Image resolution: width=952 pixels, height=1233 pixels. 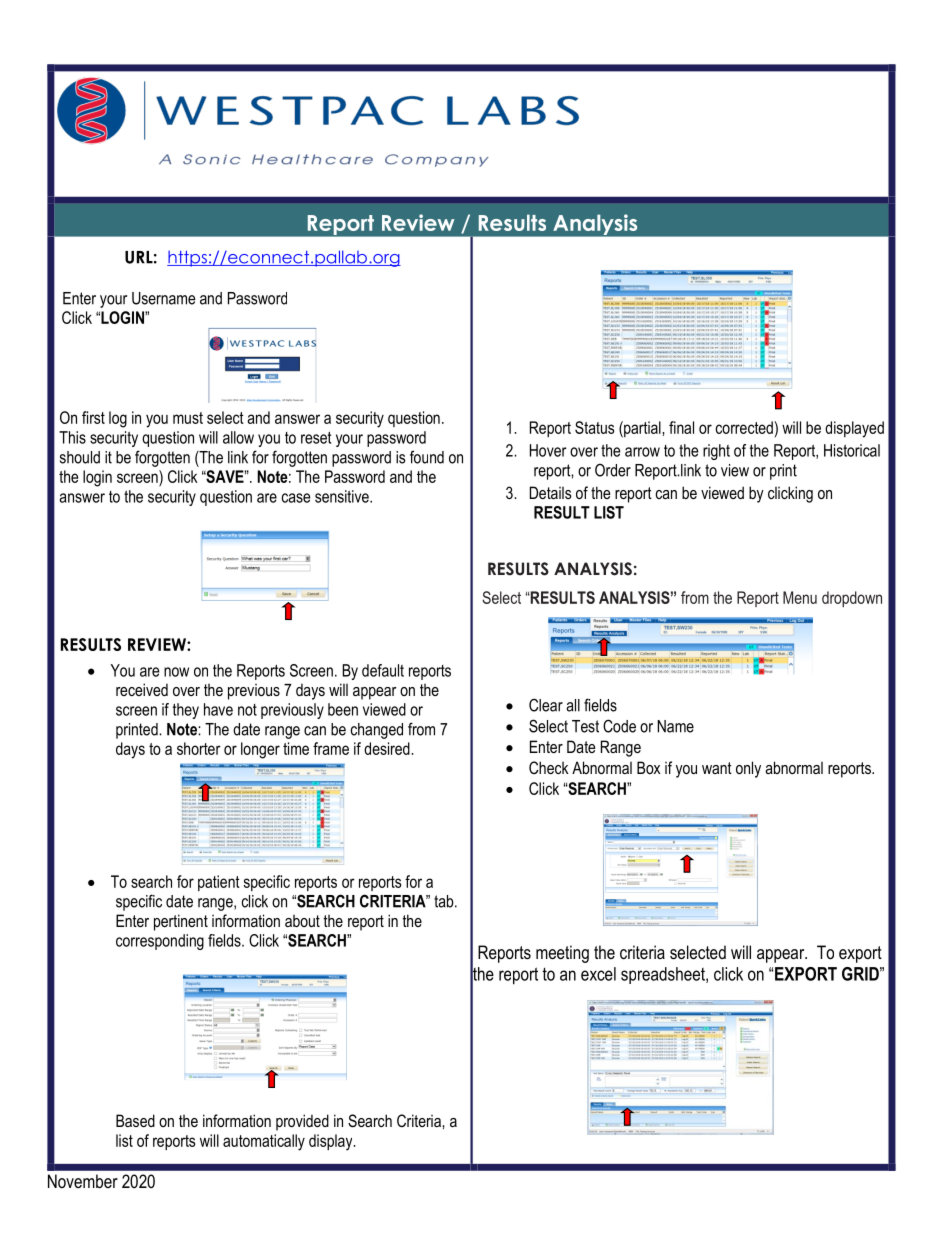 I want to click on corrected, so click(x=745, y=427).
